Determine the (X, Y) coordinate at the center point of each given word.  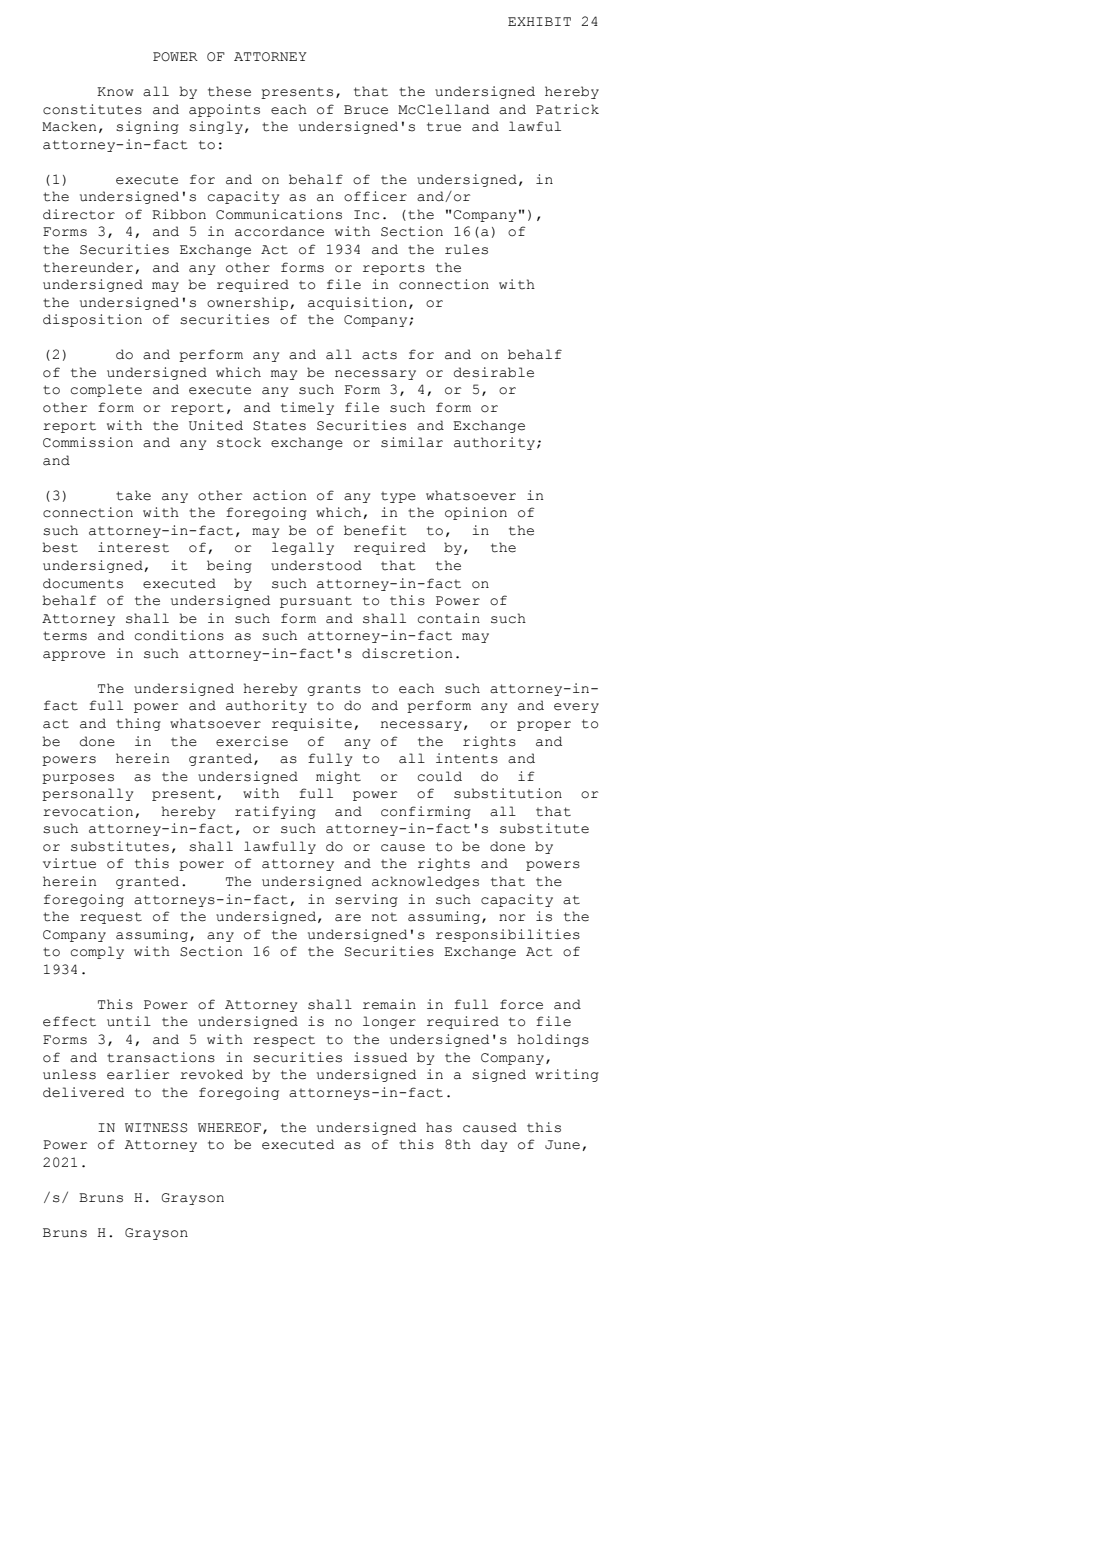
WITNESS (156, 1128)
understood (316, 565)
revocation (88, 811)
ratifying (275, 812)
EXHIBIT (539, 21)
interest (133, 547)
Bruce (366, 110)
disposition (92, 320)
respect (284, 1041)
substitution (508, 793)
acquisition (357, 303)
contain (449, 618)
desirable (494, 372)
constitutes (92, 109)
